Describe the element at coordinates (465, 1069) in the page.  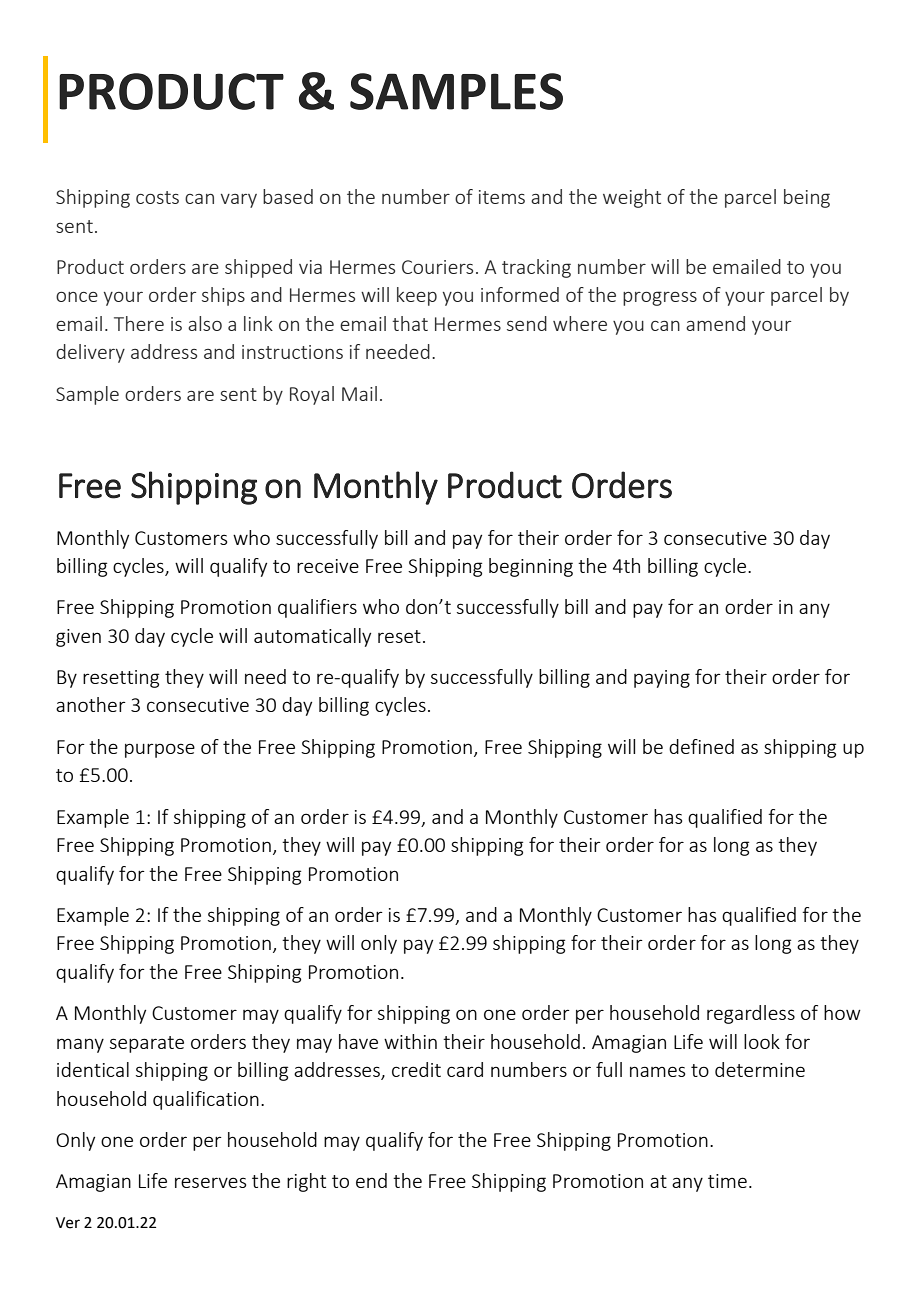
I see `card` at that location.
